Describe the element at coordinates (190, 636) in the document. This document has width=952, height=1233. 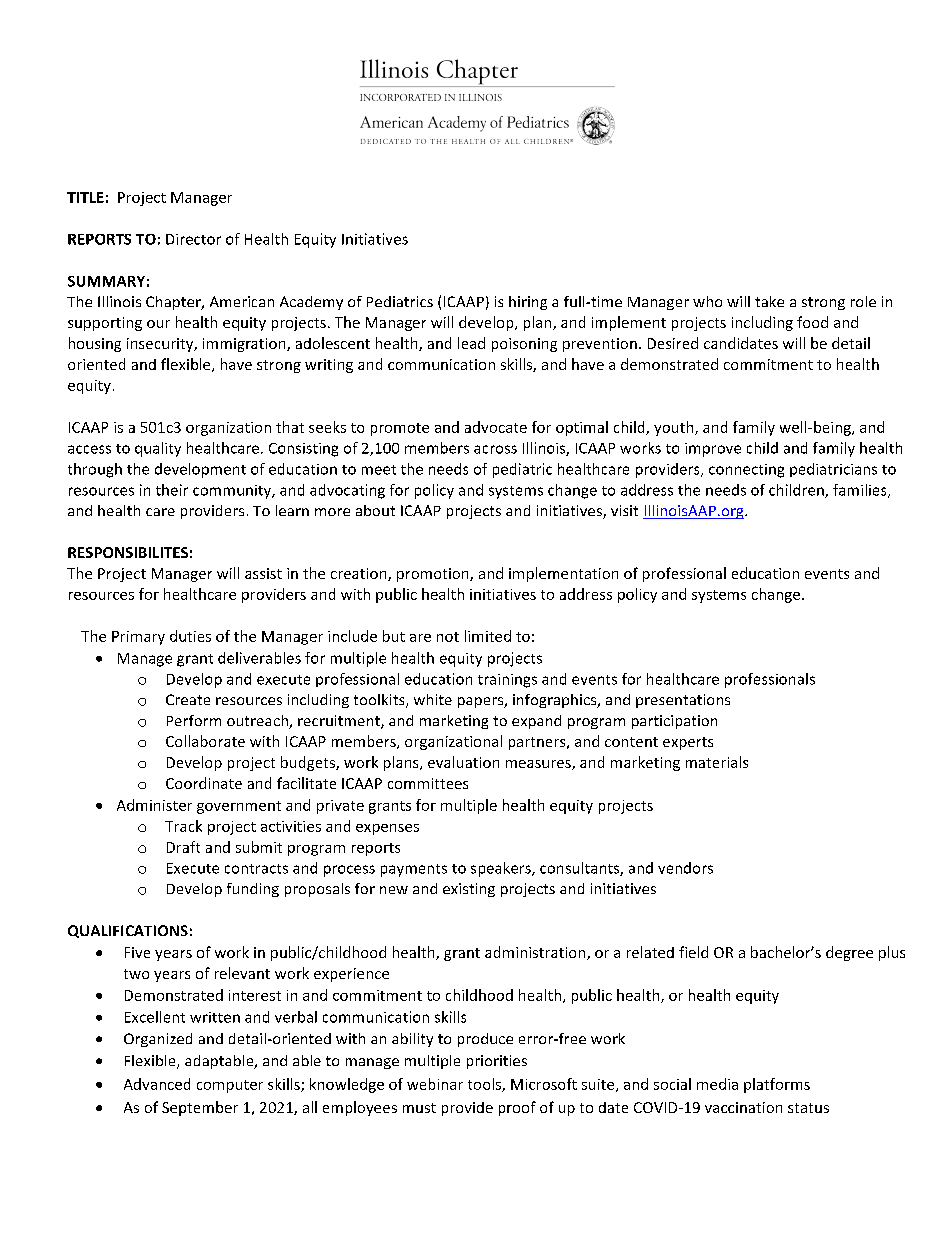
I see `duties` at that location.
